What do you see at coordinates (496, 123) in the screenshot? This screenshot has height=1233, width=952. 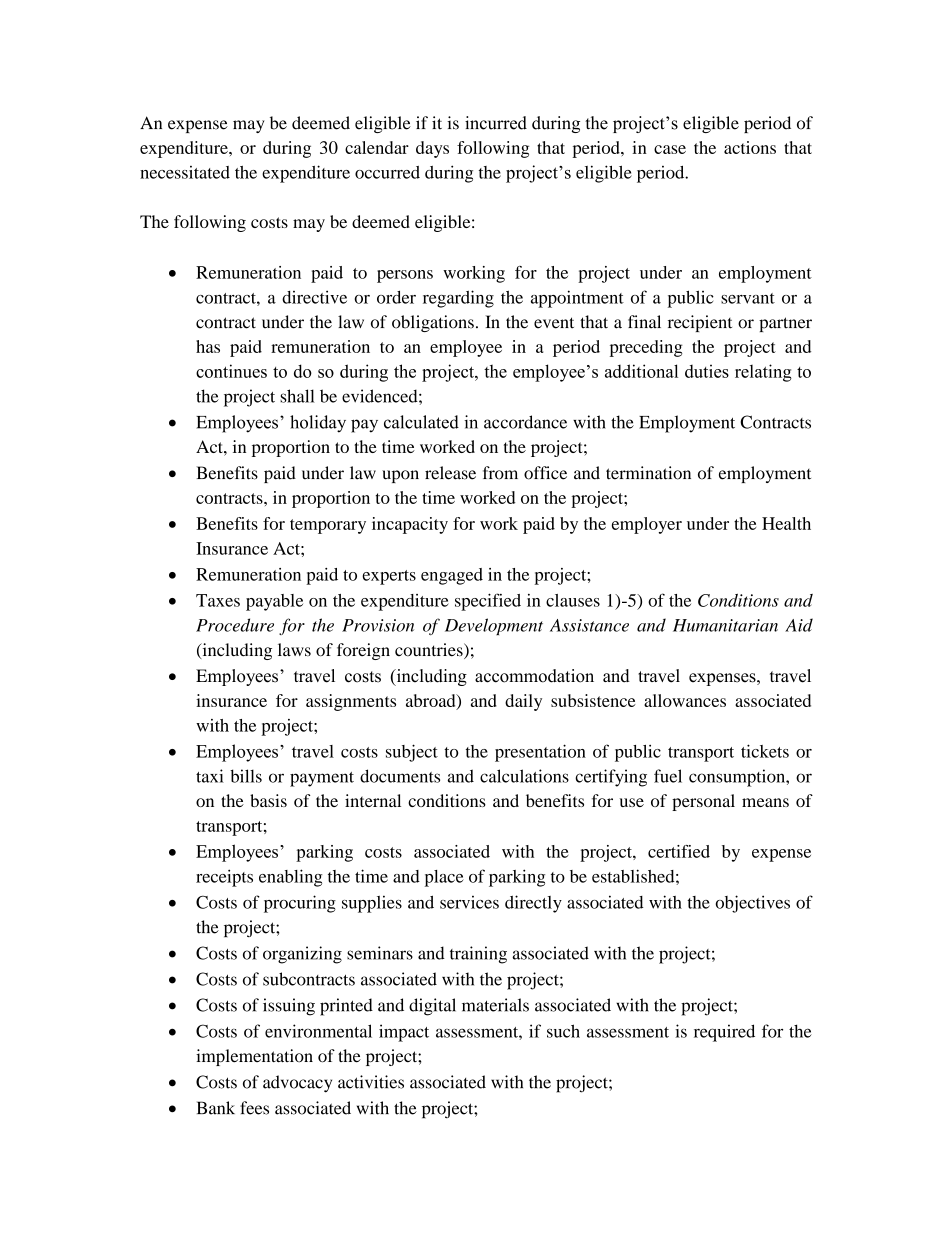 I see `incurred` at bounding box center [496, 123].
